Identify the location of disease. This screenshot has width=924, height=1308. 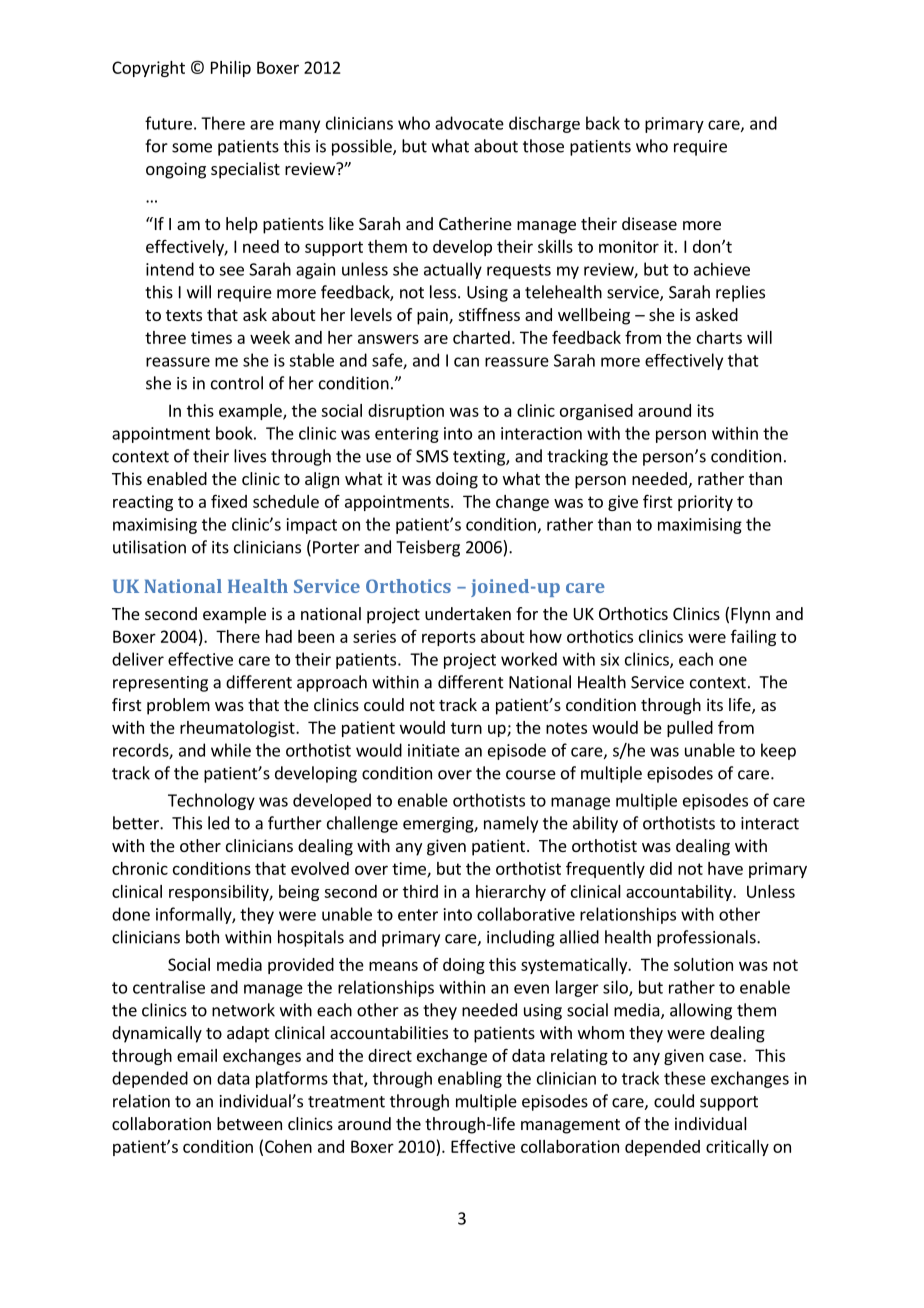
(649, 223).
